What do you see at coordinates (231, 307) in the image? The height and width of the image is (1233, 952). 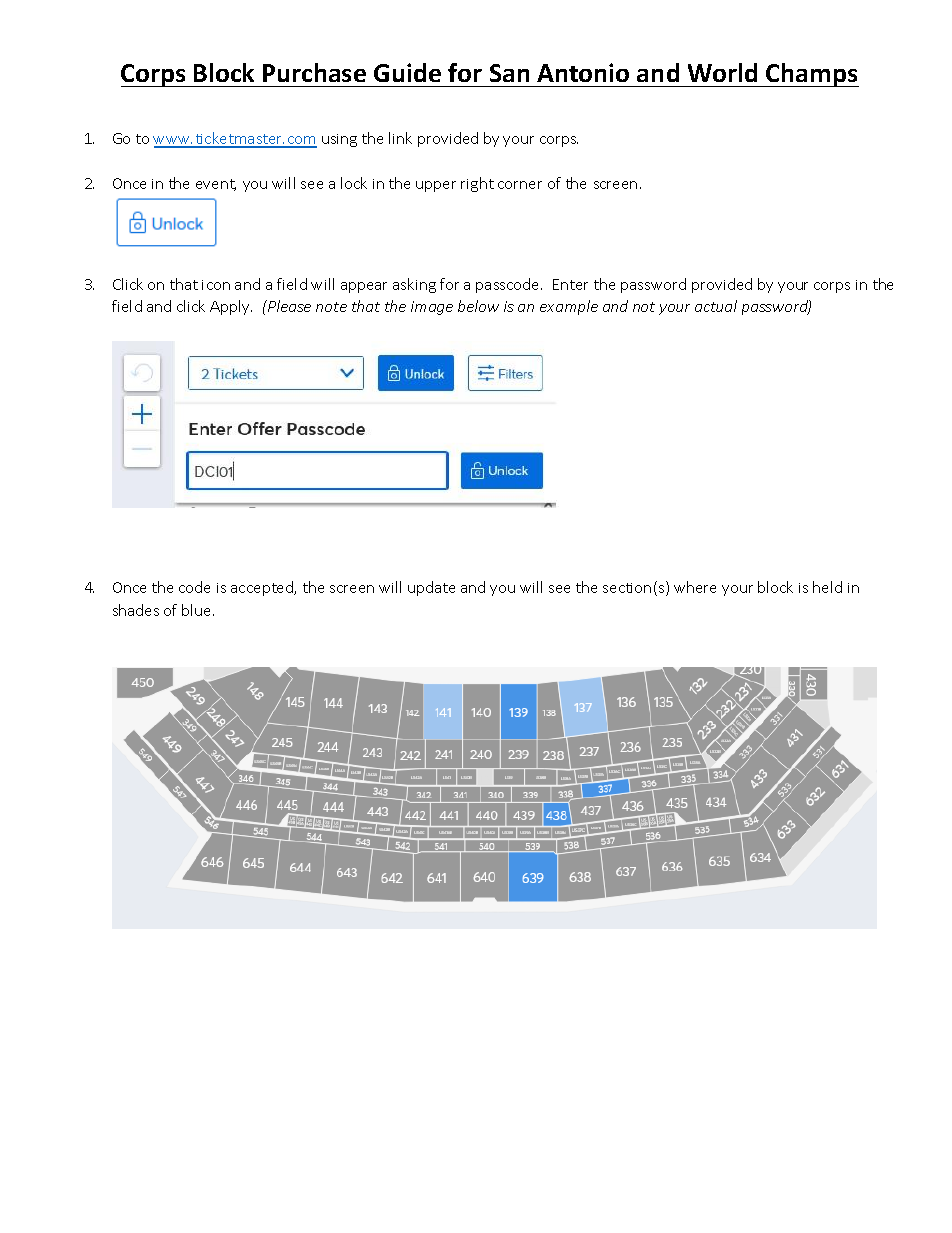 I see `Apply` at bounding box center [231, 307].
